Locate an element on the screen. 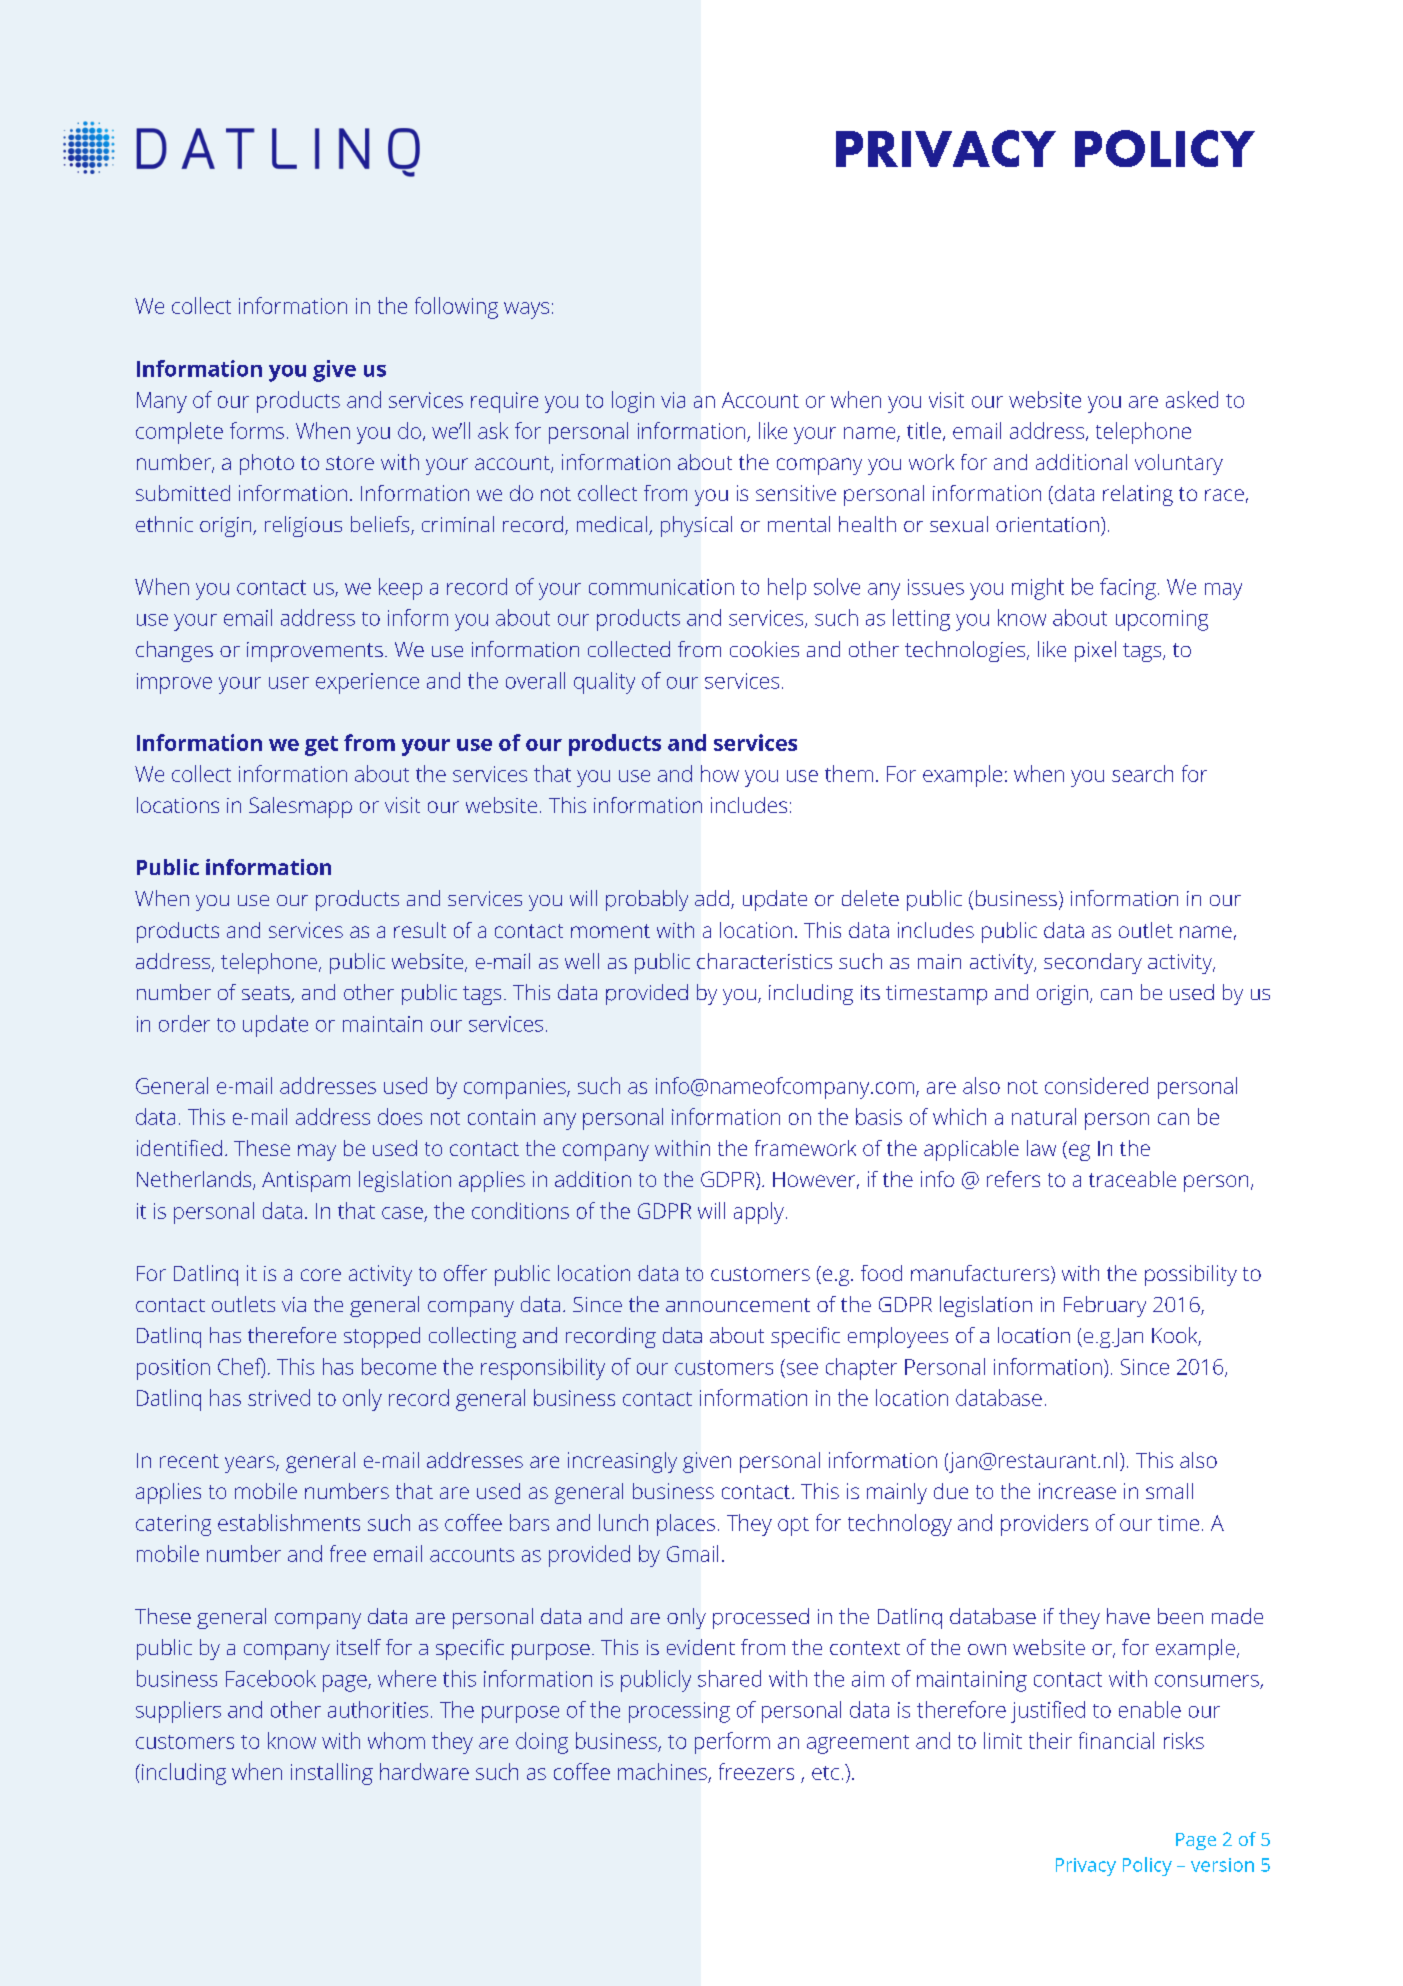 This screenshot has width=1403, height=1986. login is located at coordinates (633, 402).
